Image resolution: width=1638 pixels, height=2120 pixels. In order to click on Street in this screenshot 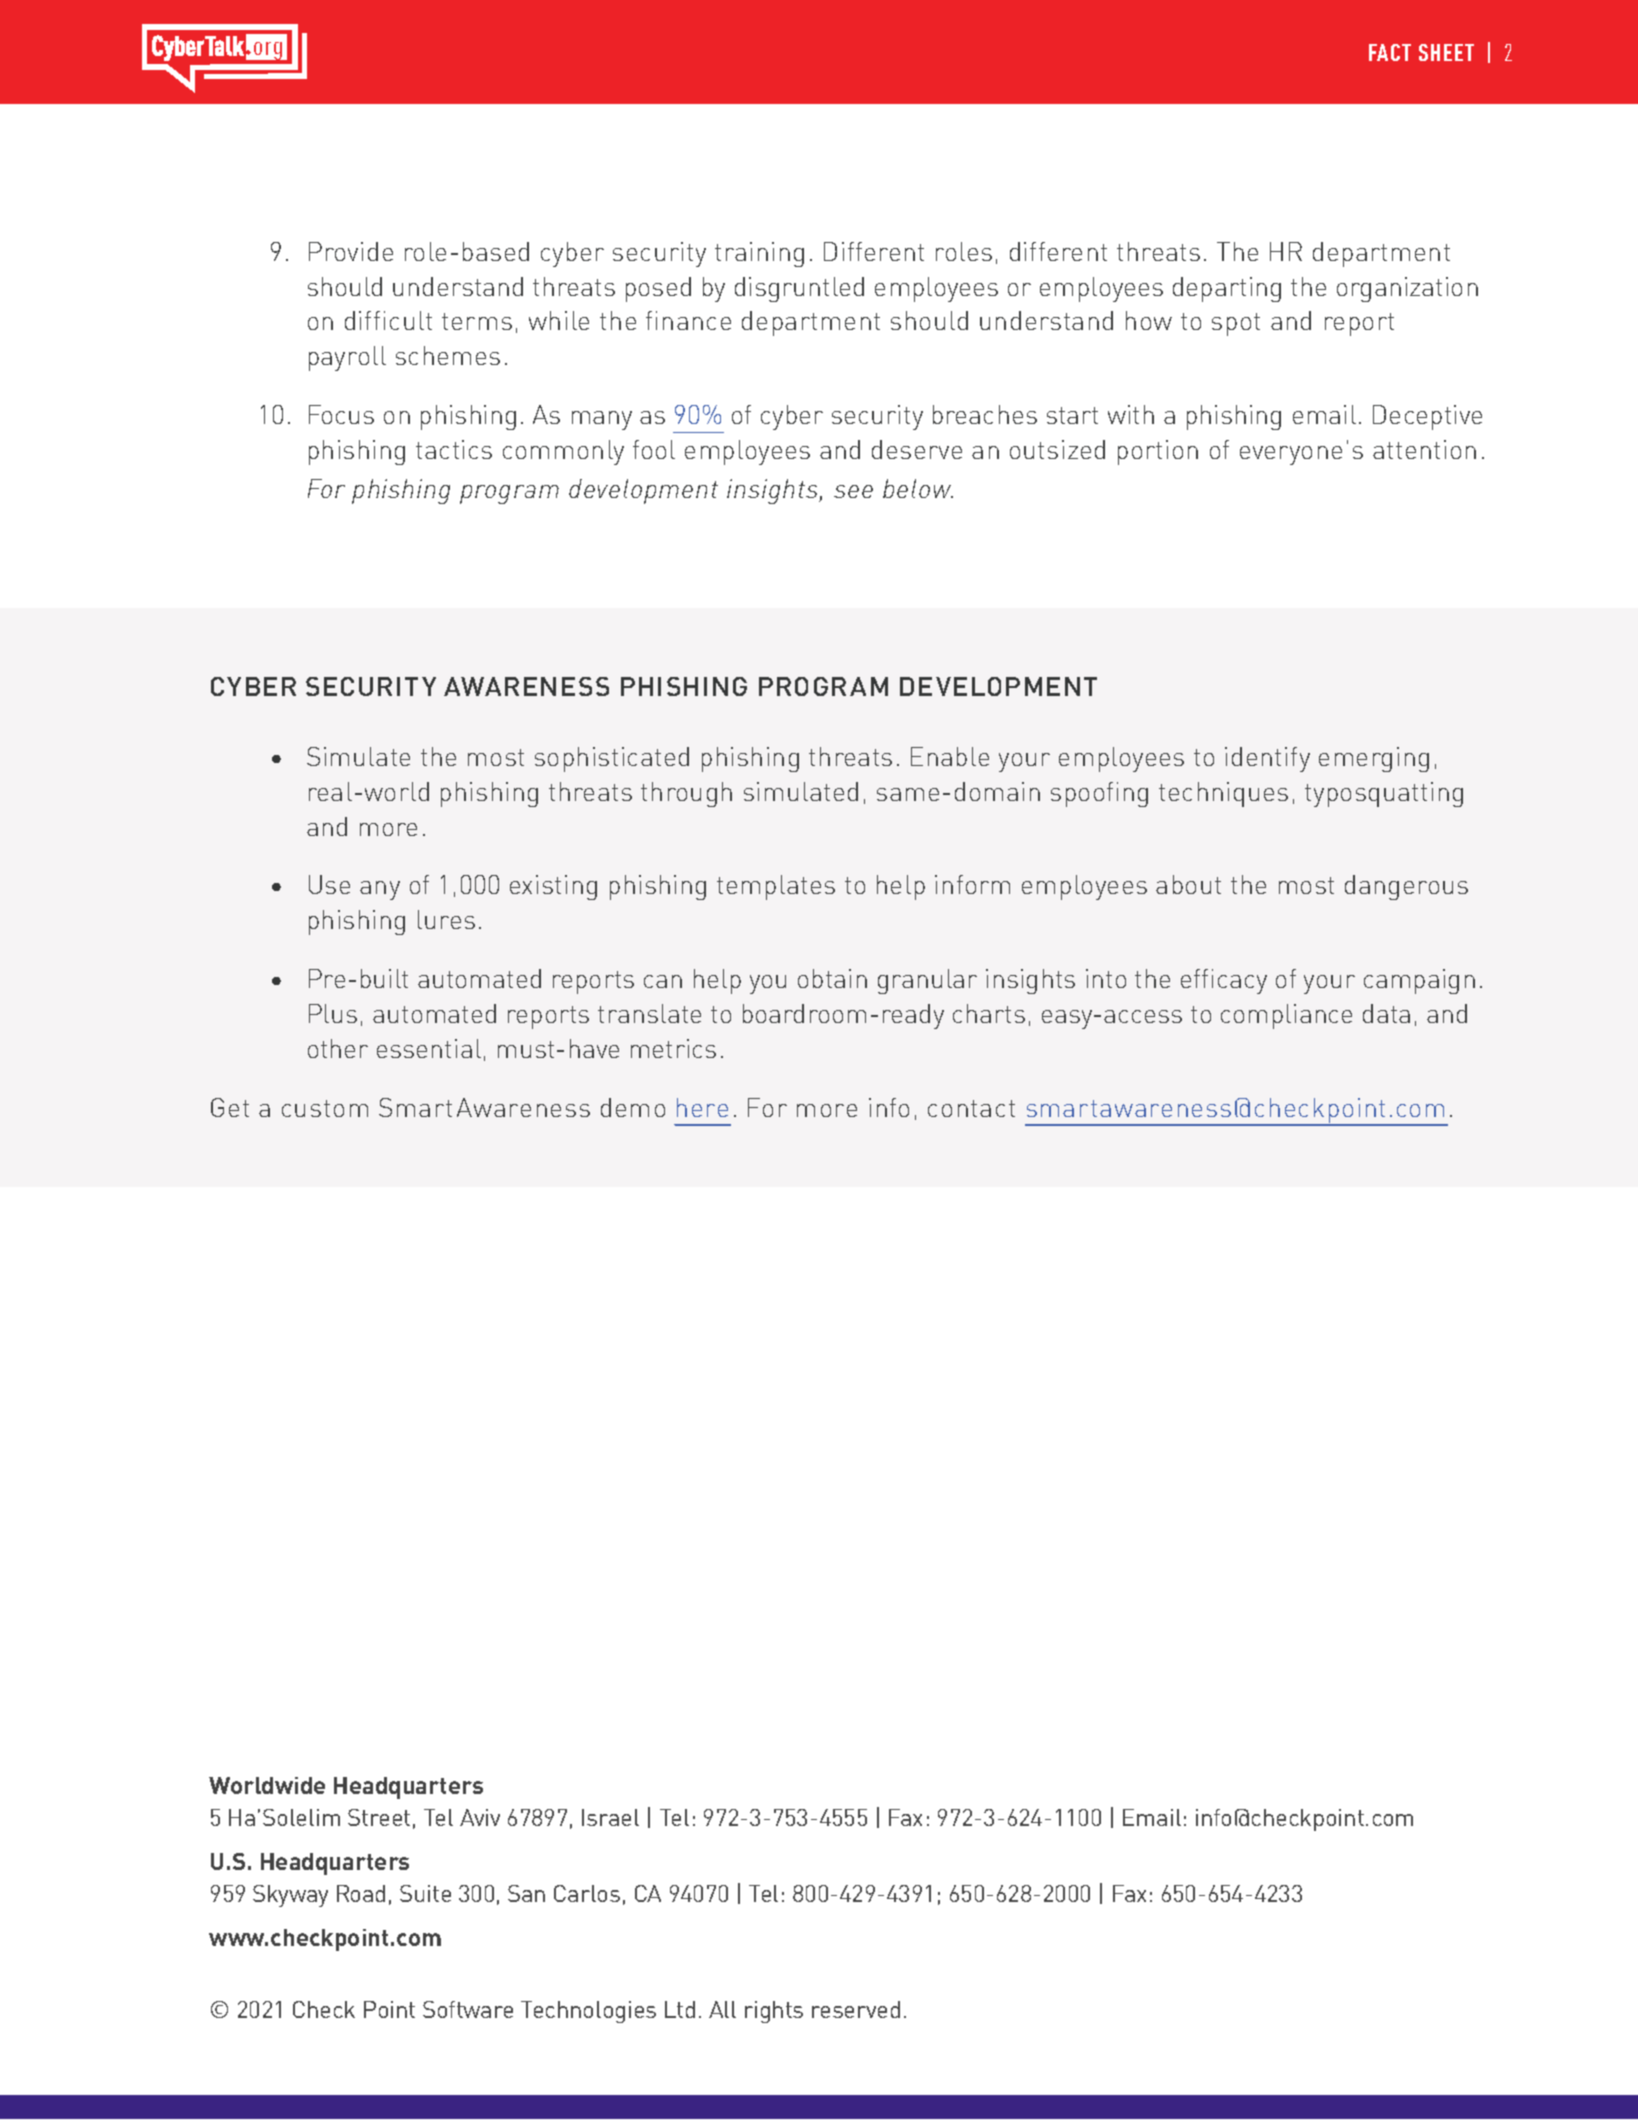, I will do `click(379, 1817)`.
